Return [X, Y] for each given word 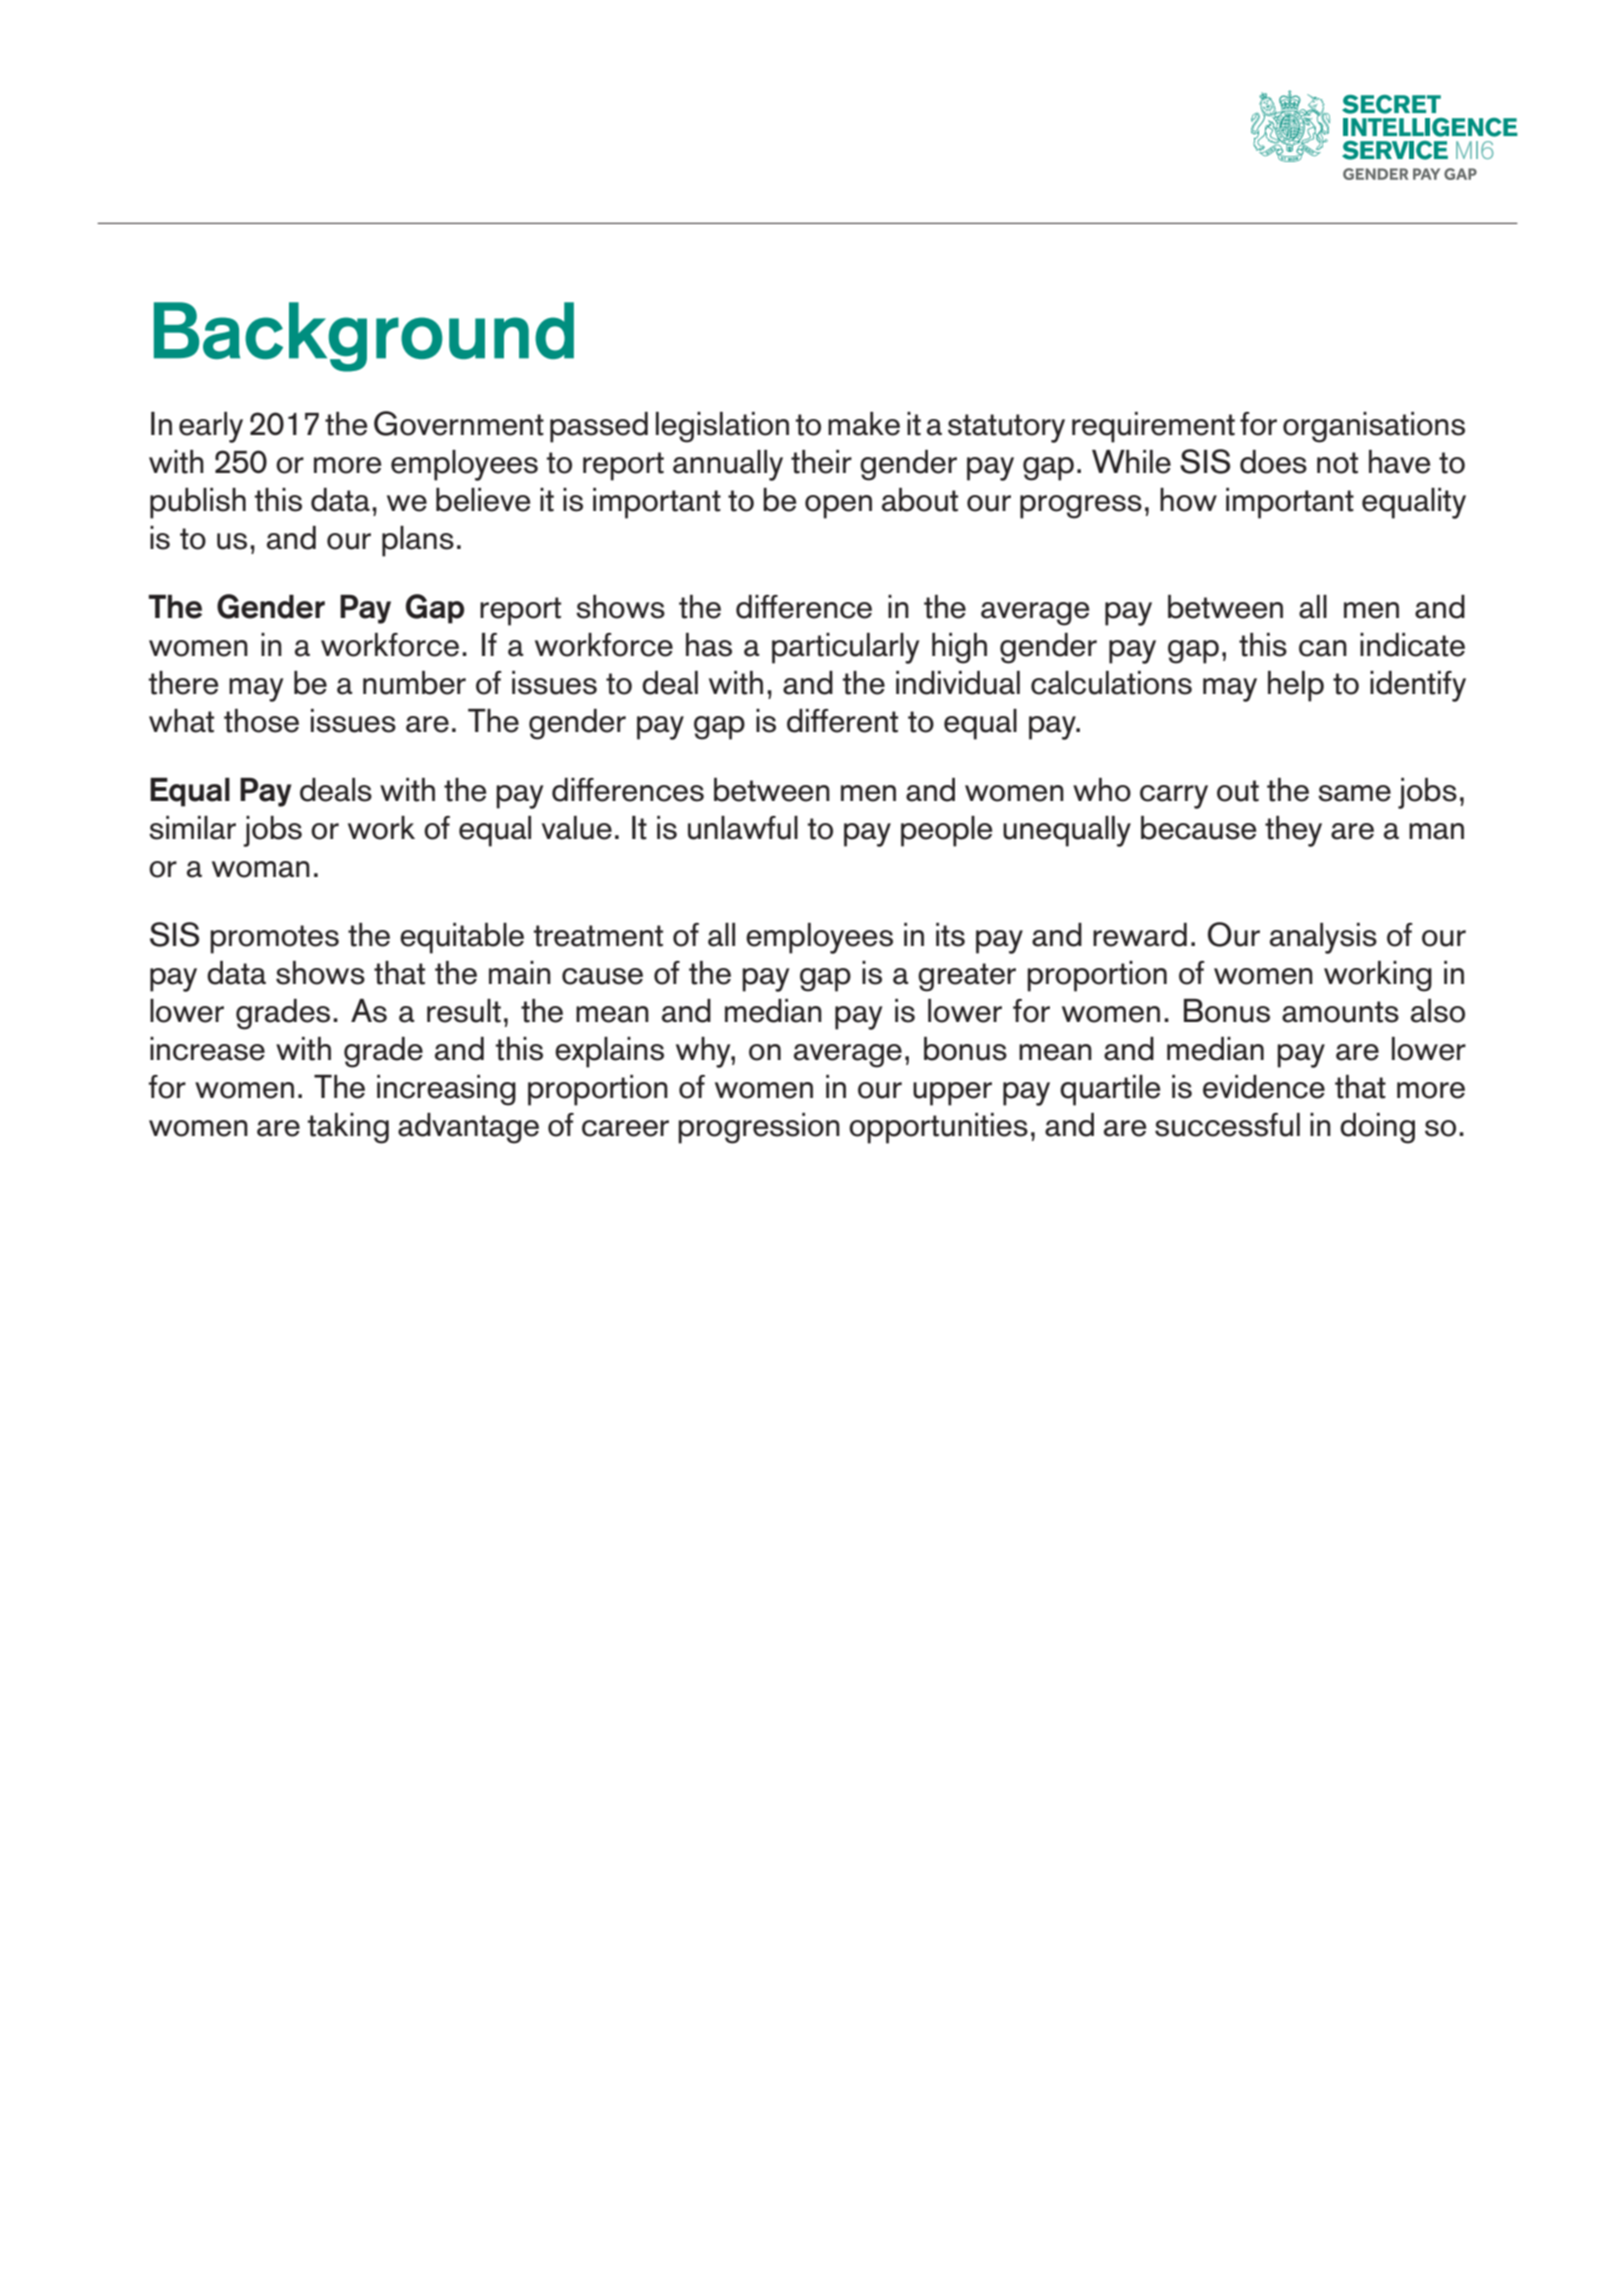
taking [348, 1128]
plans [418, 541]
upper [952, 1094]
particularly [845, 648]
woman [261, 869]
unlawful [743, 828]
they [1293, 831]
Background [364, 337]
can [1323, 648]
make [864, 424]
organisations [1374, 427]
